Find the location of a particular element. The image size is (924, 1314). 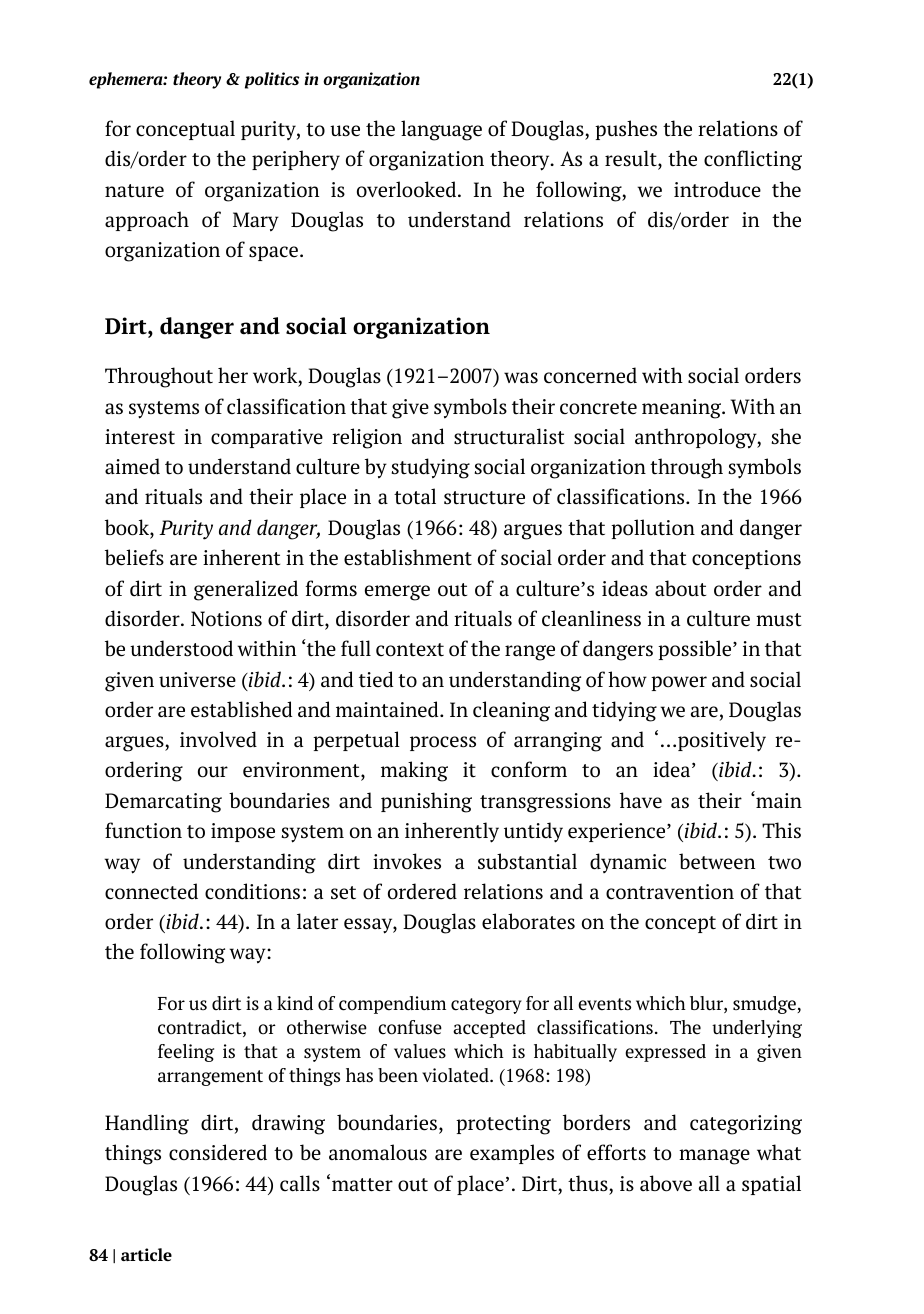

universe is located at coordinates (197, 680).
